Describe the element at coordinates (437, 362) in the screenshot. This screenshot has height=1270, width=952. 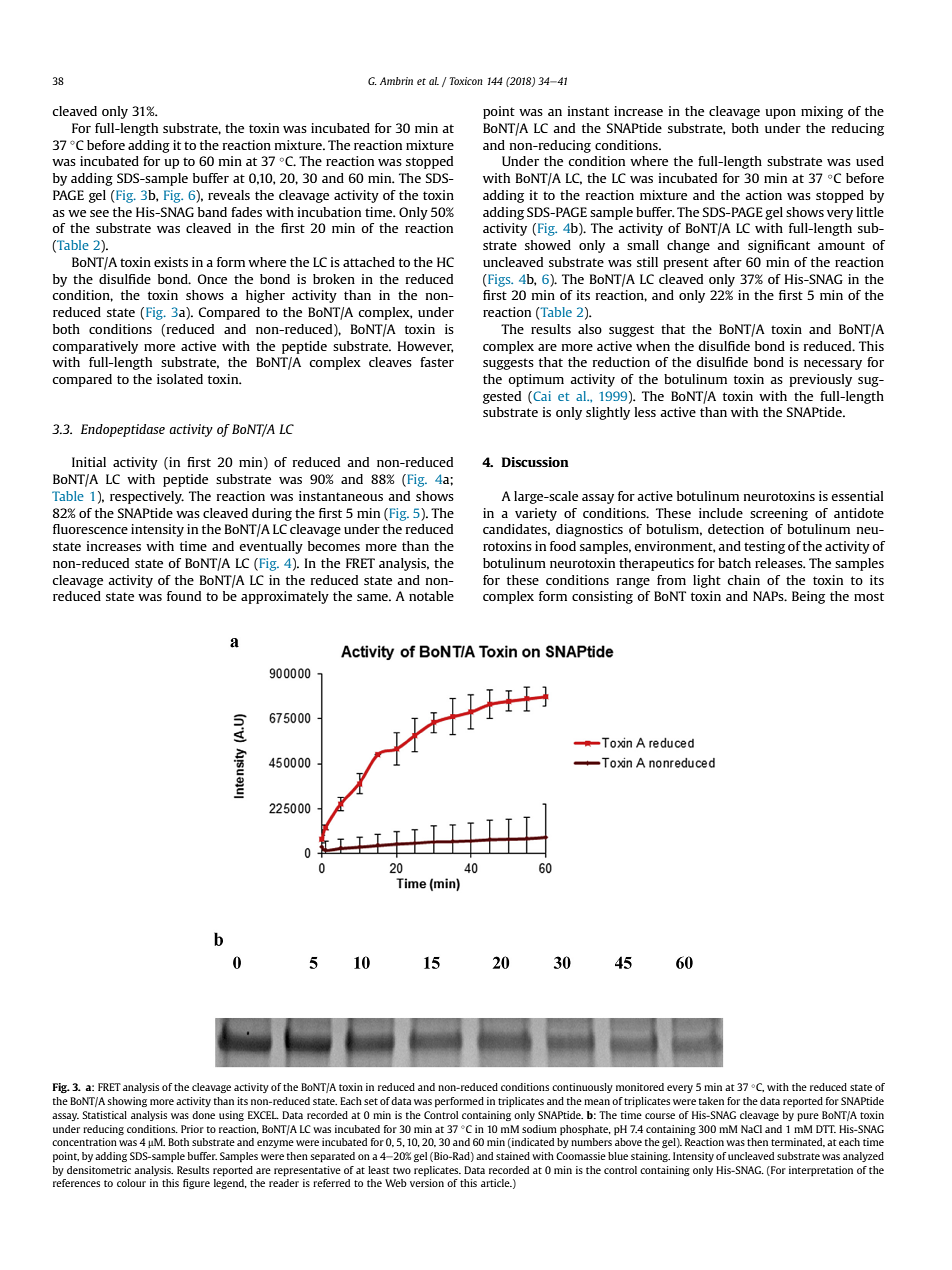
I see `faster` at that location.
